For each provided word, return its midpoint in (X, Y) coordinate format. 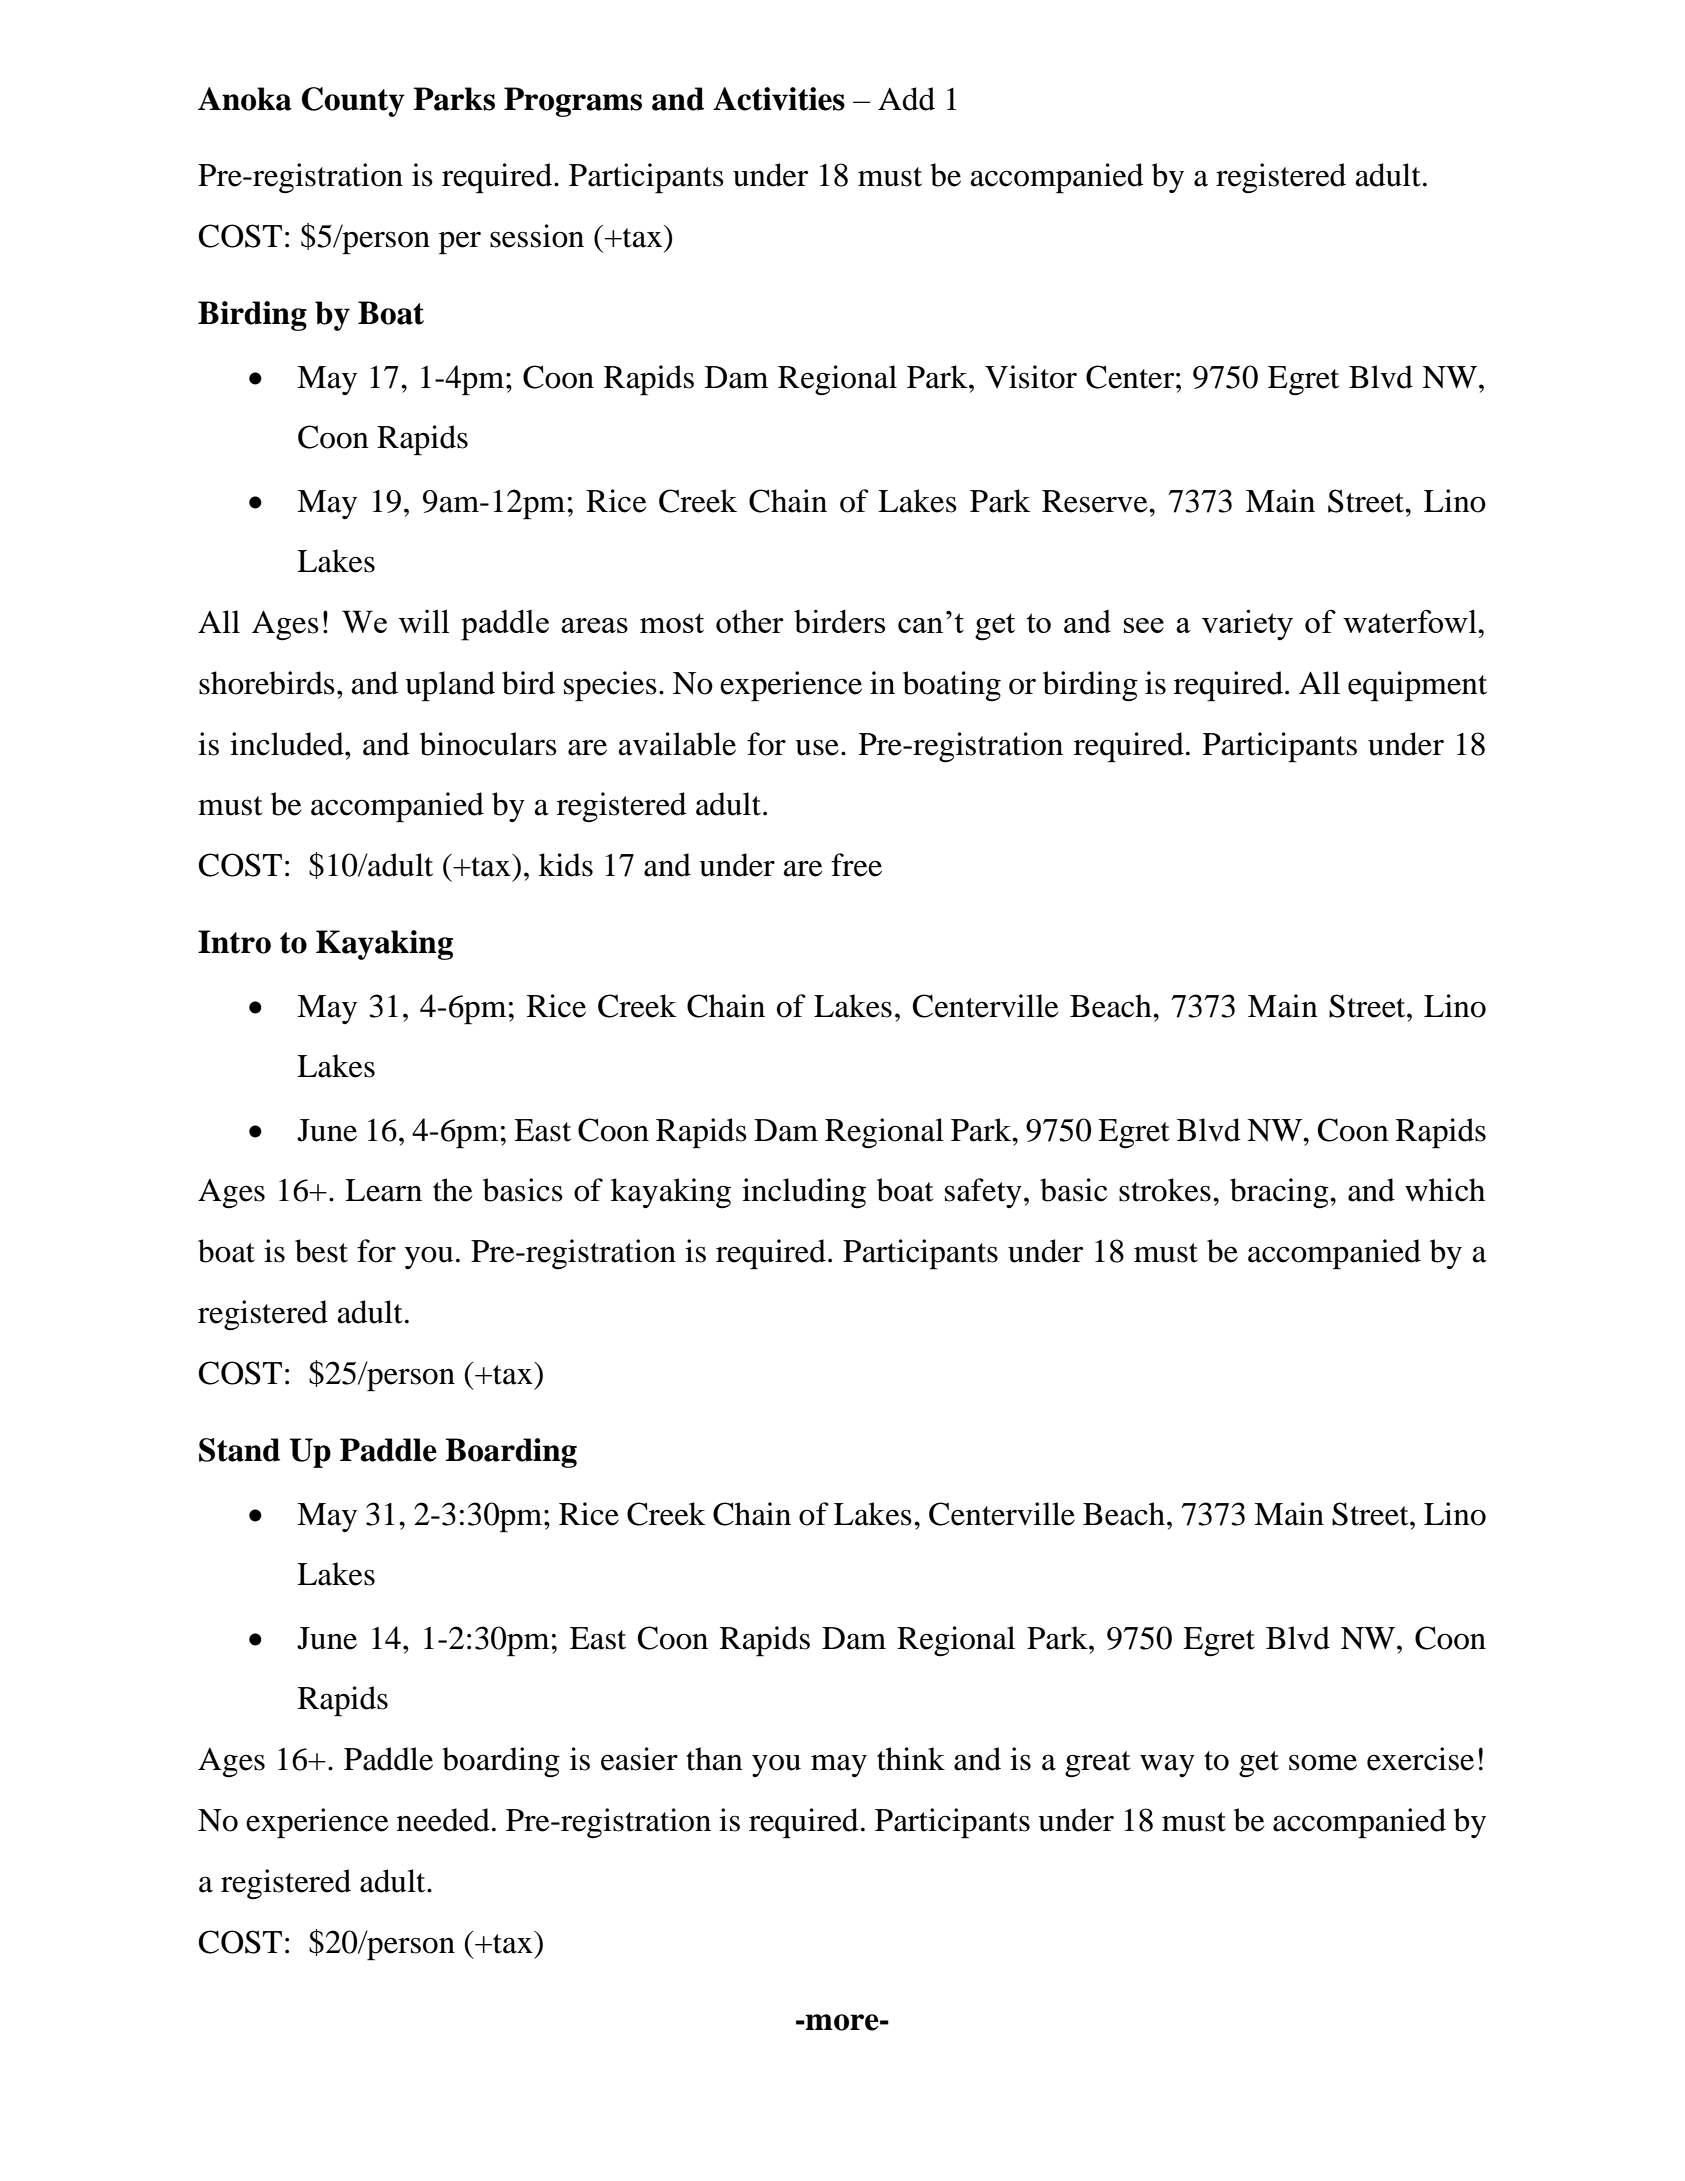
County (353, 102)
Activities (779, 99)
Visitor (1031, 377)
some (1323, 1762)
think (911, 1759)
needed (443, 1820)
